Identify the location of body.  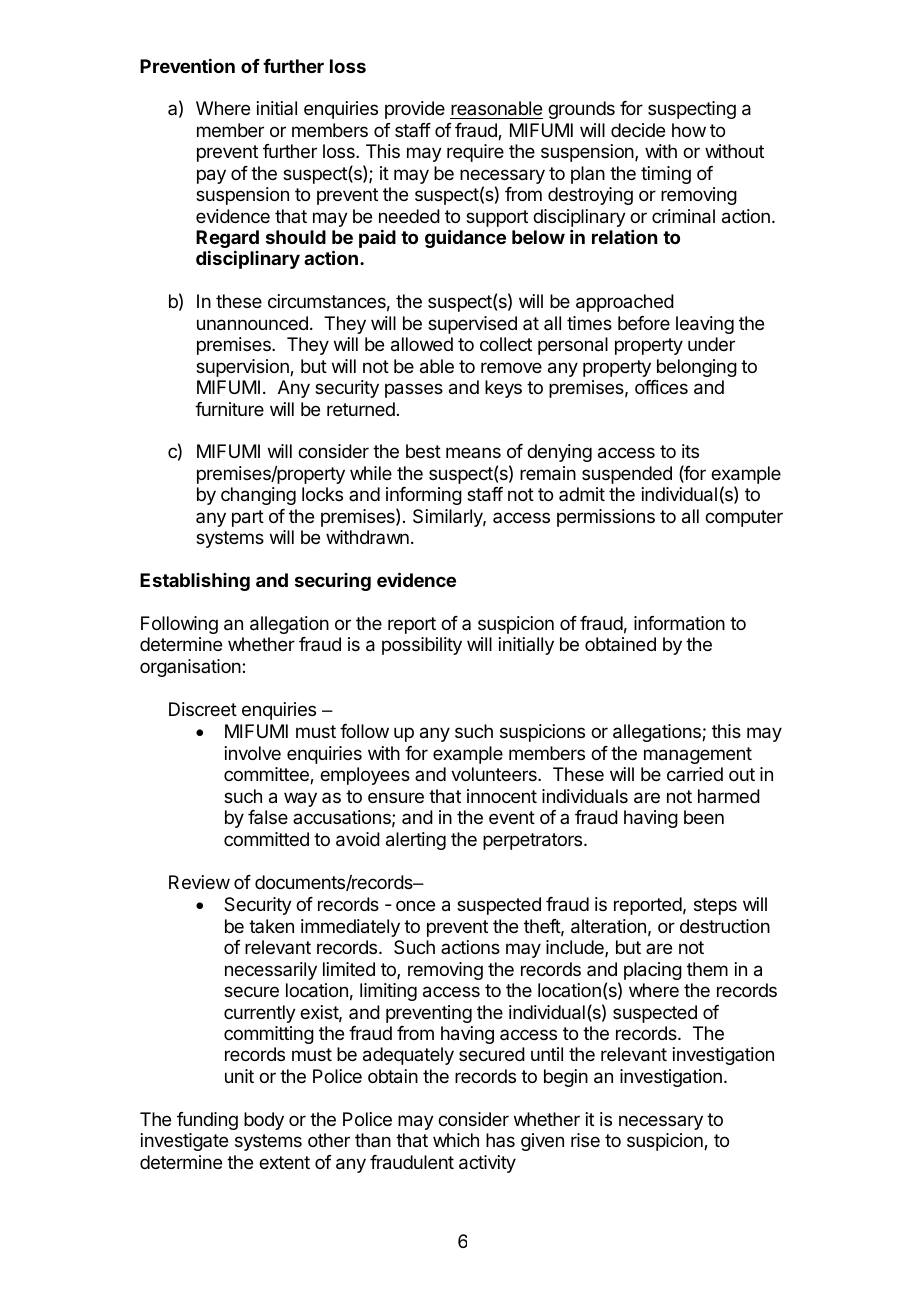
(264, 1121).
